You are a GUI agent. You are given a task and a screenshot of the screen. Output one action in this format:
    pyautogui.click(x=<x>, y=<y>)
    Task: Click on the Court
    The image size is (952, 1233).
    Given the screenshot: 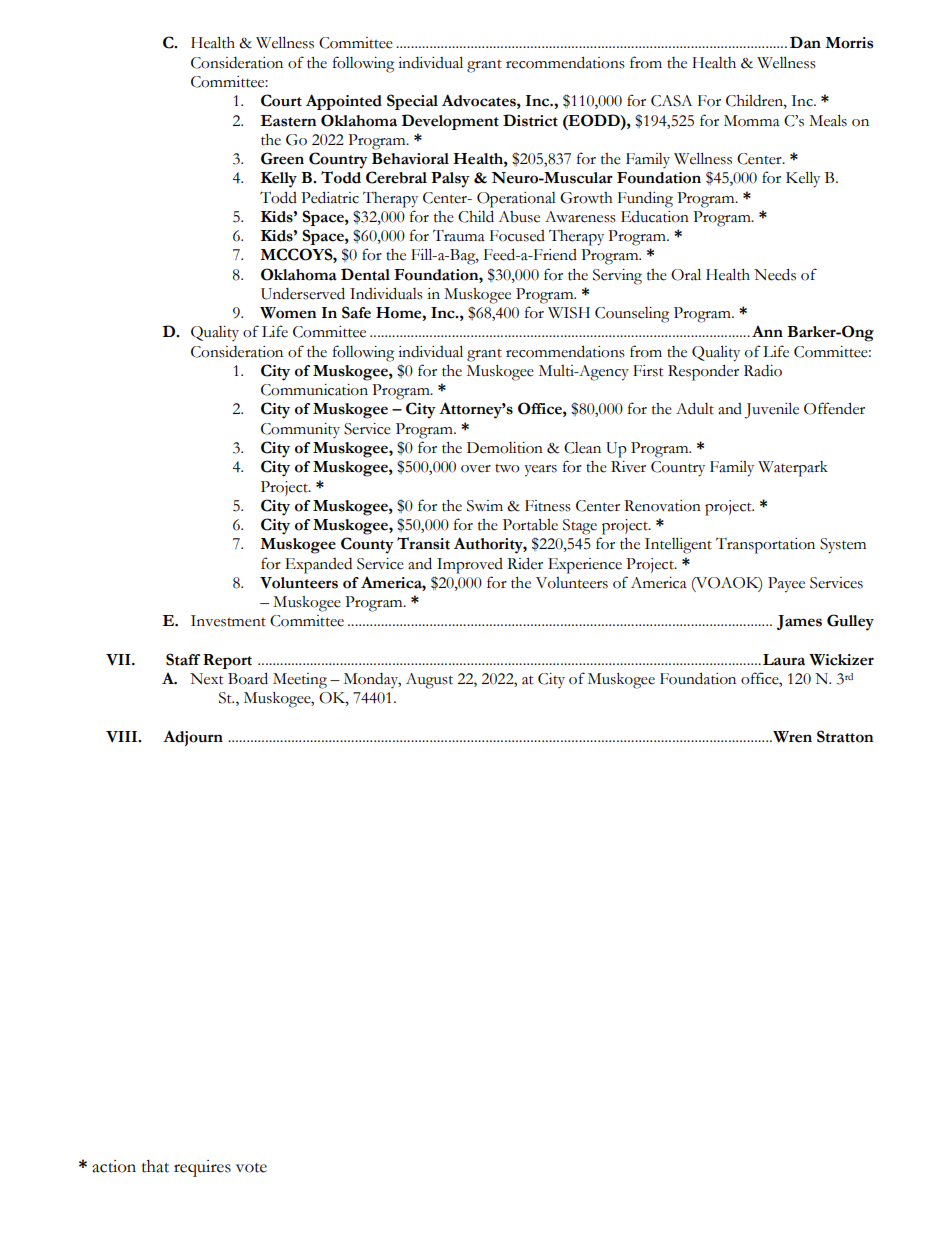 What is the action you would take?
    pyautogui.click(x=281, y=100)
